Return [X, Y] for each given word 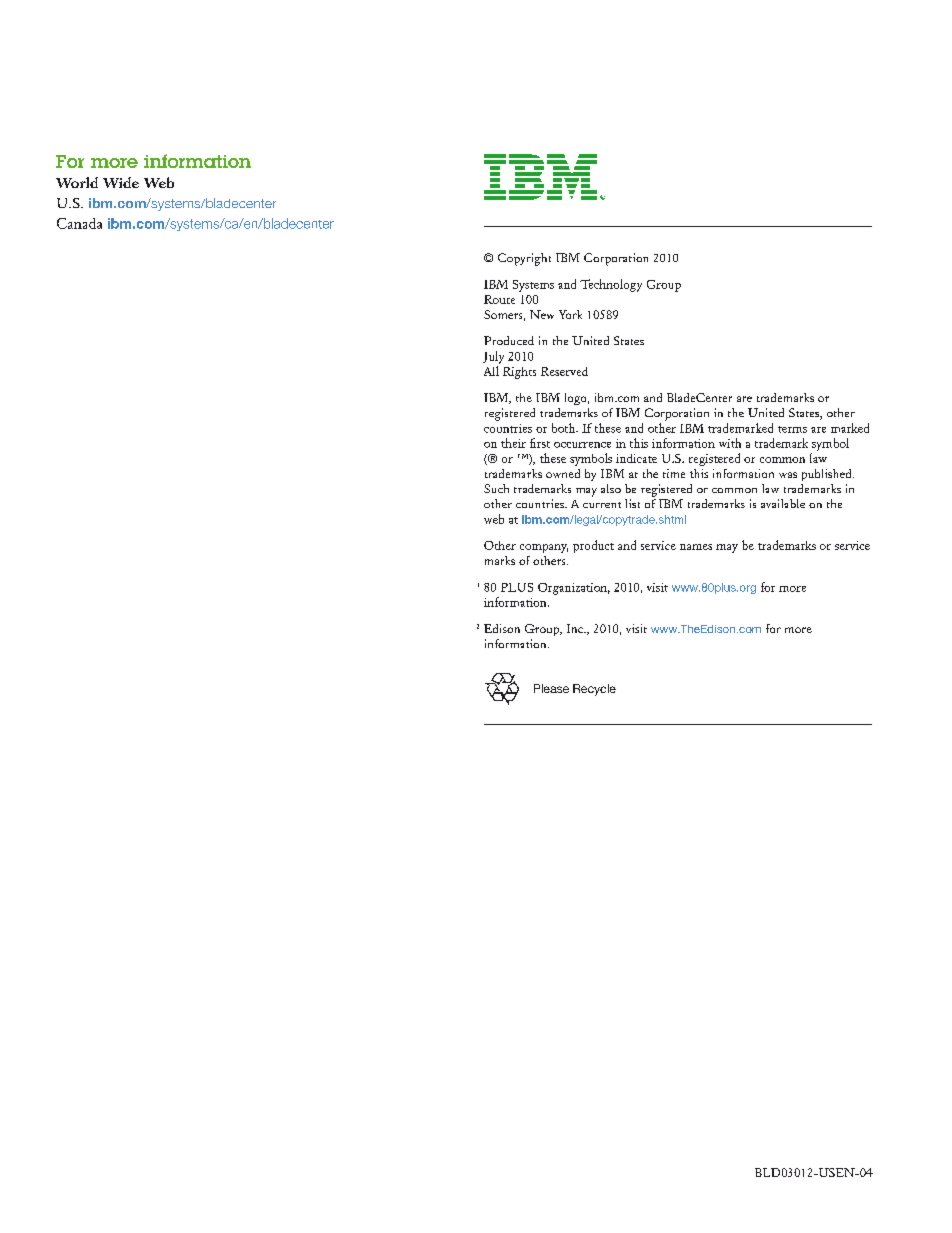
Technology [611, 285]
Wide [121, 182]
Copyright [524, 259]
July [493, 357]
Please [551, 688]
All [491, 371]
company [544, 548]
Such [496, 488]
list [632, 503]
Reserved [564, 371]
